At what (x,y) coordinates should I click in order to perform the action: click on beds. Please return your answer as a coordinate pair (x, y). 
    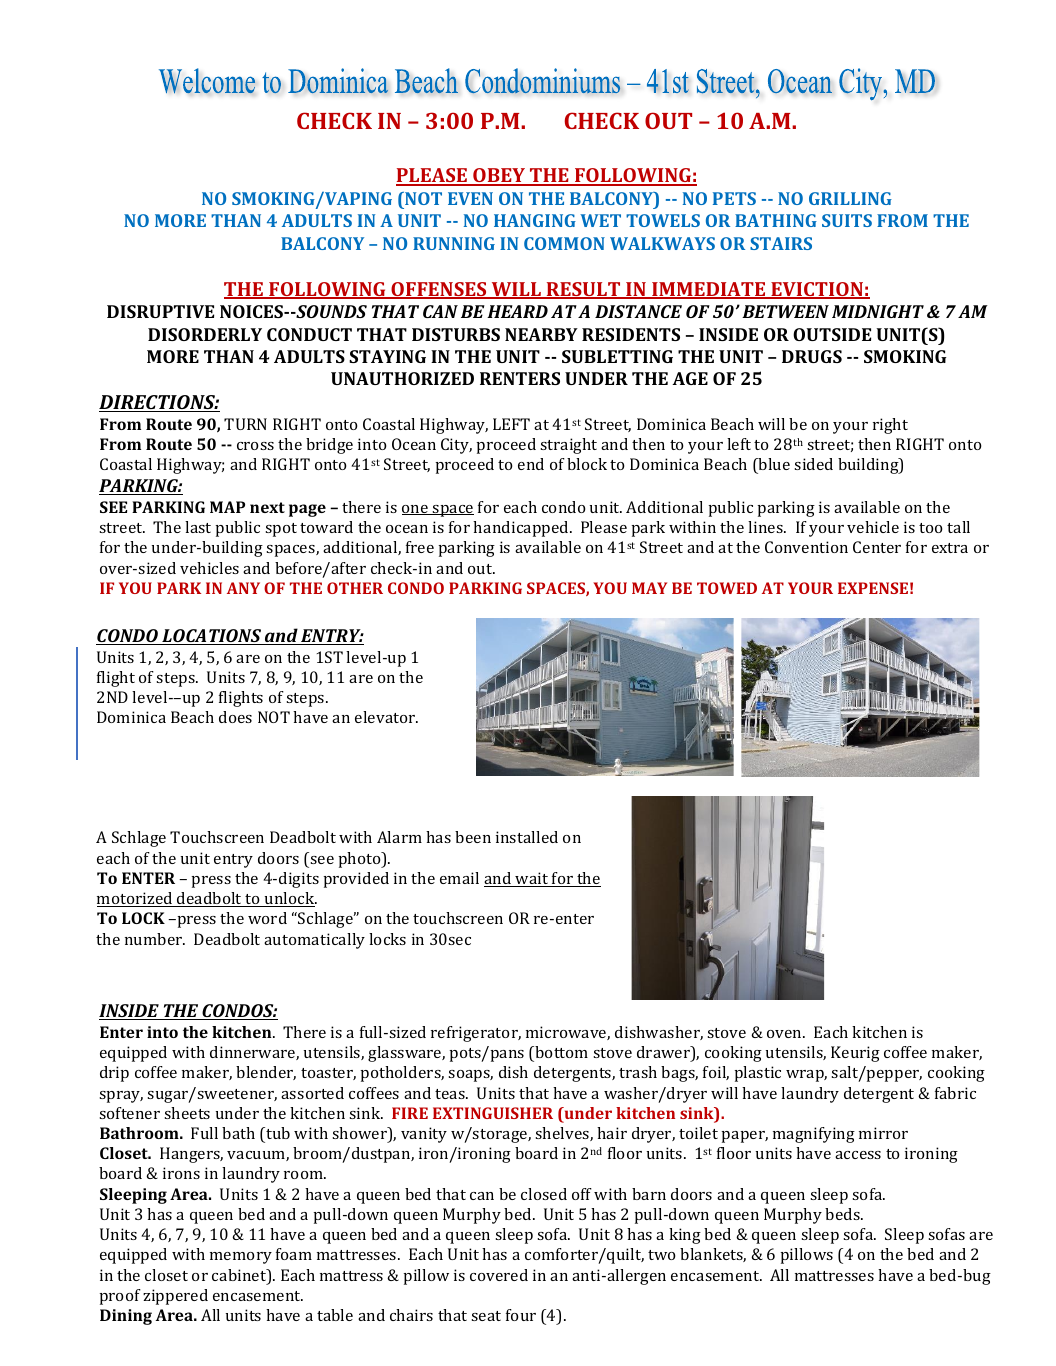
    Looking at the image, I should click on (843, 1214).
